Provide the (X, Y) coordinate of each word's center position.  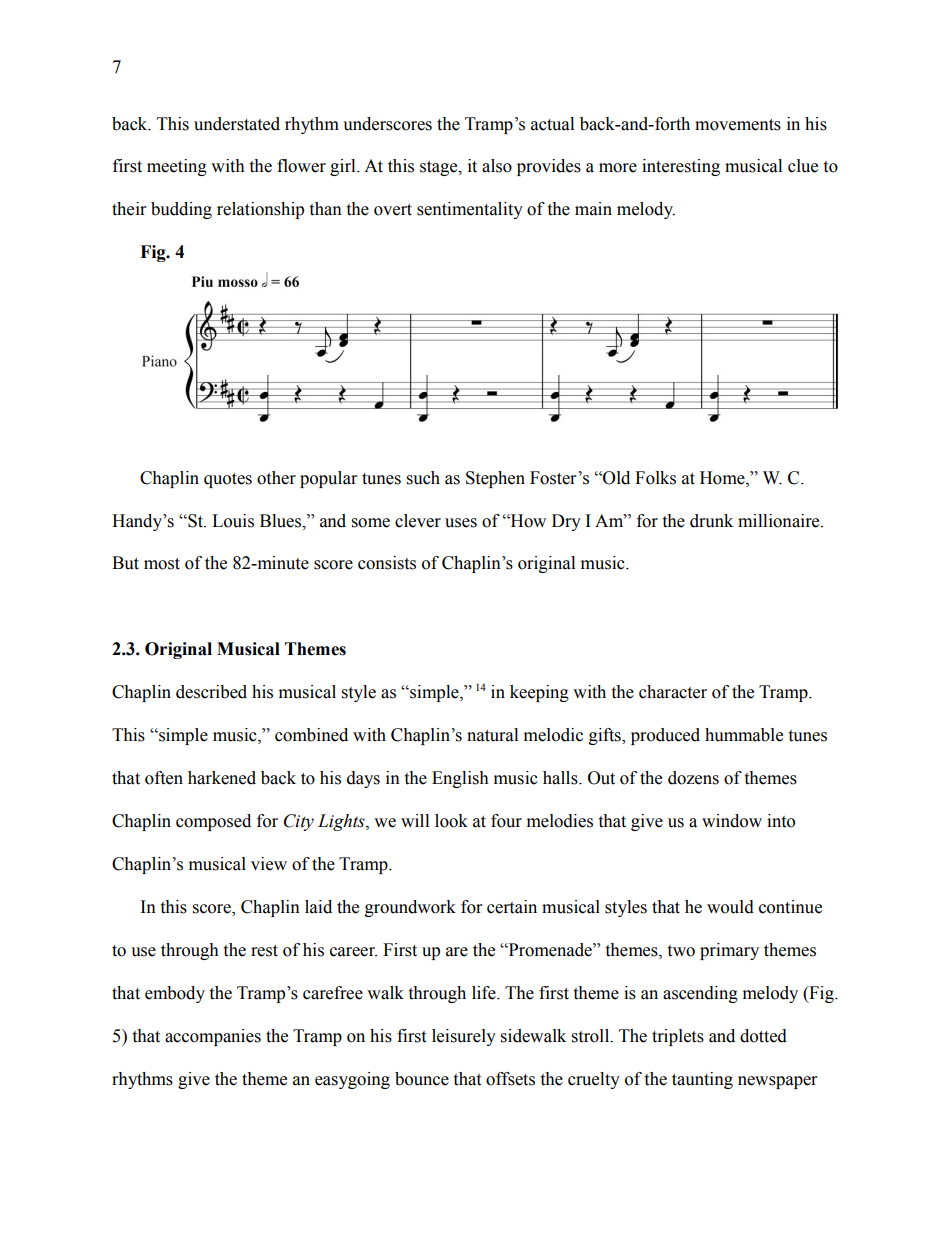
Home (723, 478)
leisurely (464, 1037)
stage (440, 168)
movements (738, 125)
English (460, 779)
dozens (693, 778)
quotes (228, 480)
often (164, 778)
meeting (177, 167)
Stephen (495, 479)
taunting (702, 1080)
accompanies (213, 1037)
